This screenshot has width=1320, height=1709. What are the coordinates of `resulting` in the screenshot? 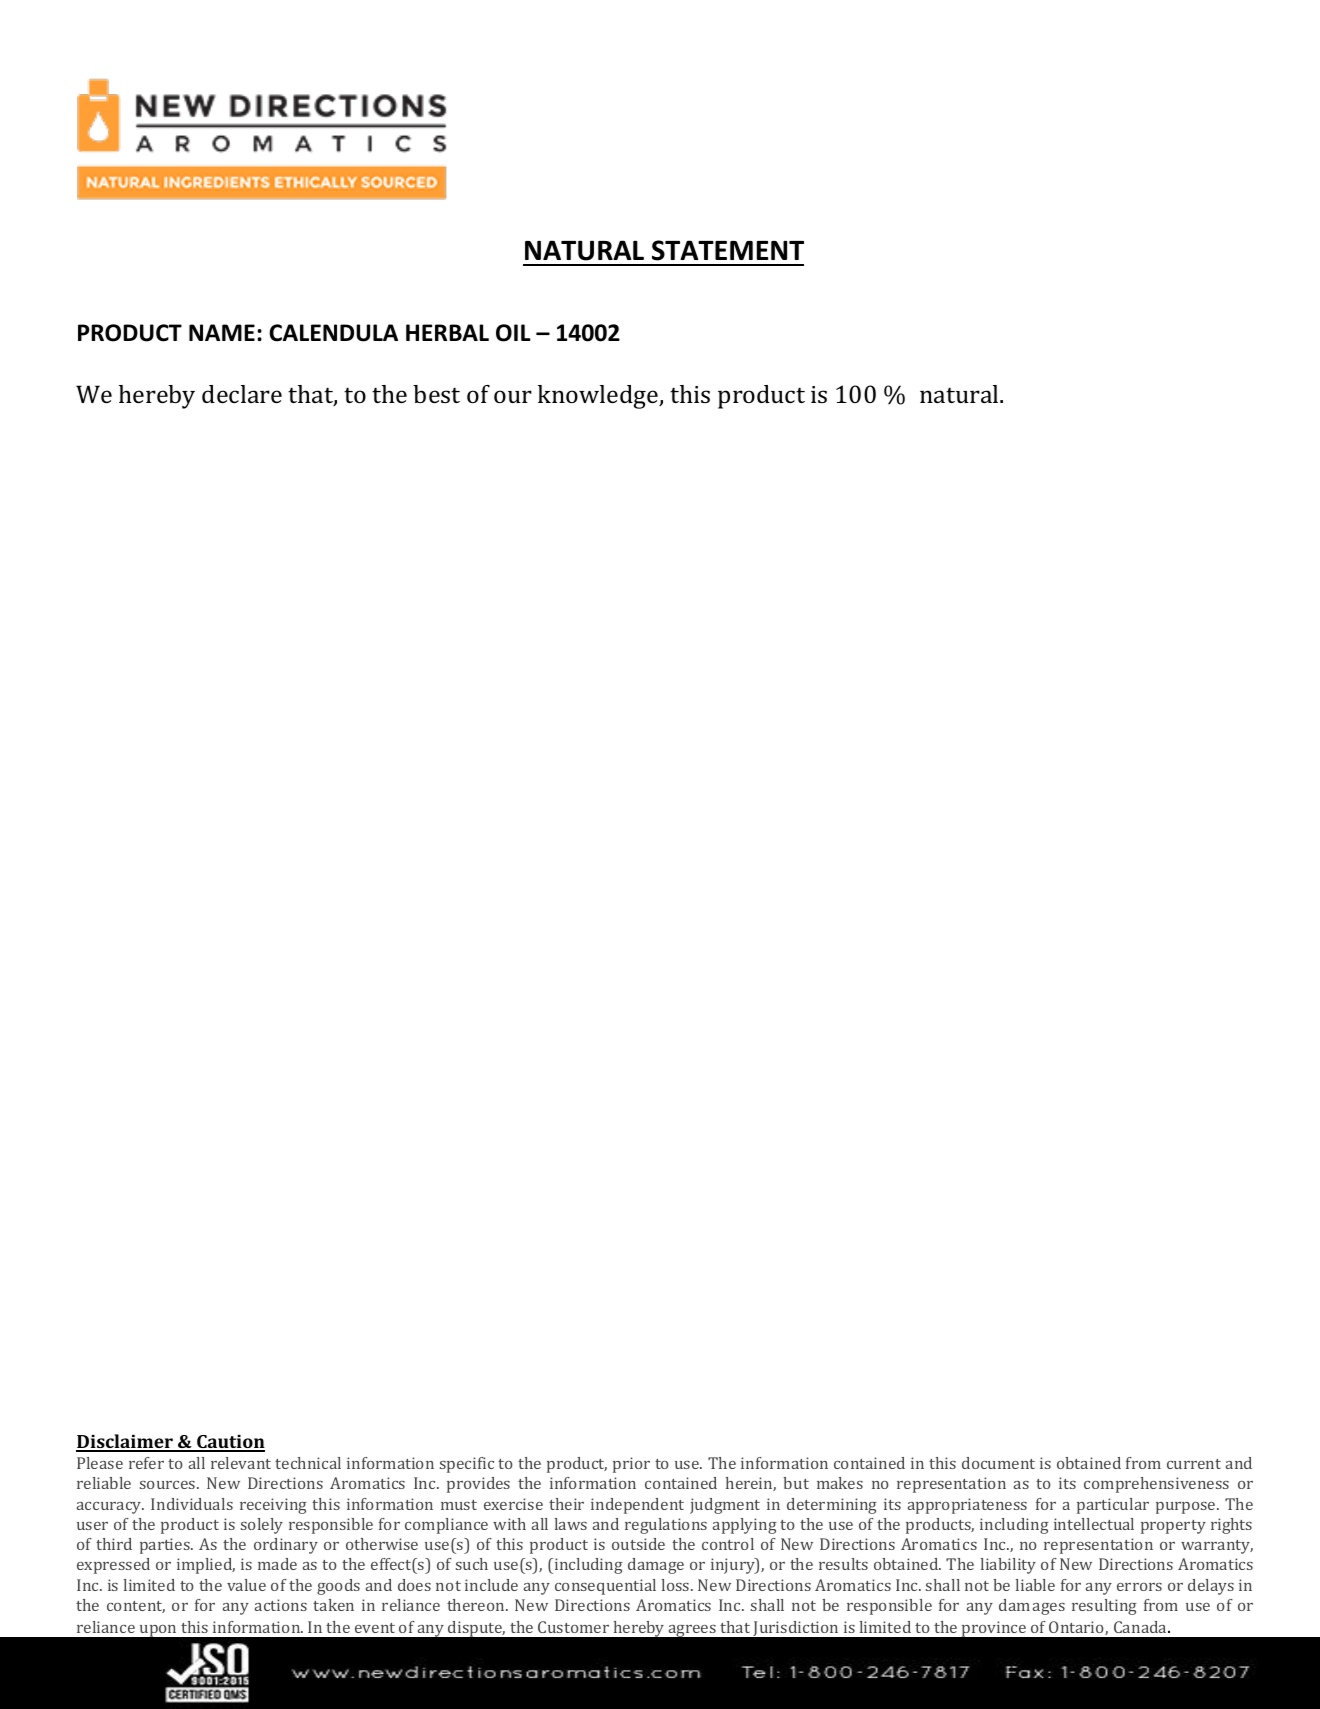 It's located at (1104, 1607).
